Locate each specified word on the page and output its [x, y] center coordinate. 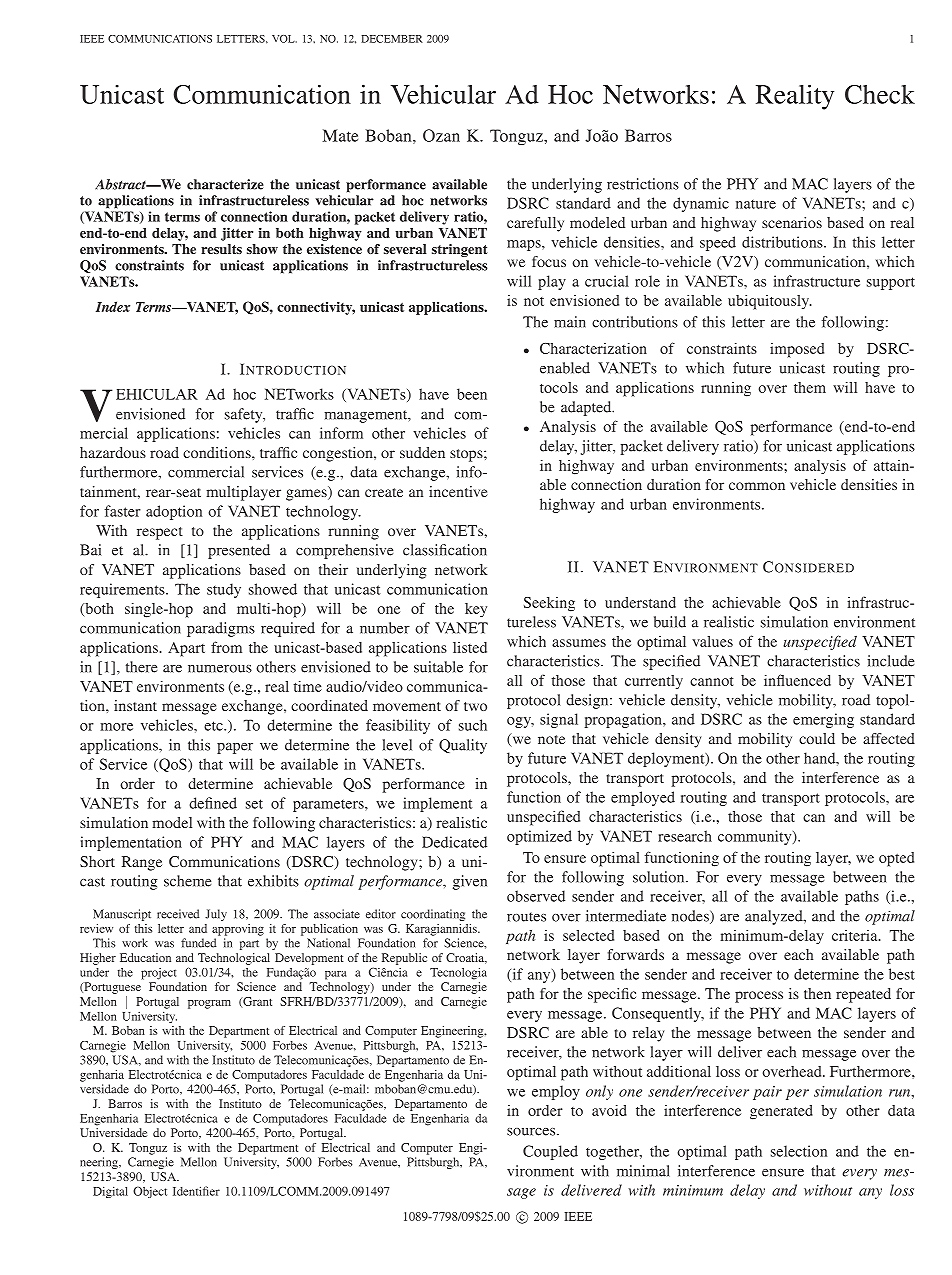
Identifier [196, 1191]
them [810, 387]
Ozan [441, 135]
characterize [225, 184]
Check [880, 94]
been [472, 394]
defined [213, 803]
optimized [539, 837]
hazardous [113, 452]
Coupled [550, 1152]
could [817, 738]
